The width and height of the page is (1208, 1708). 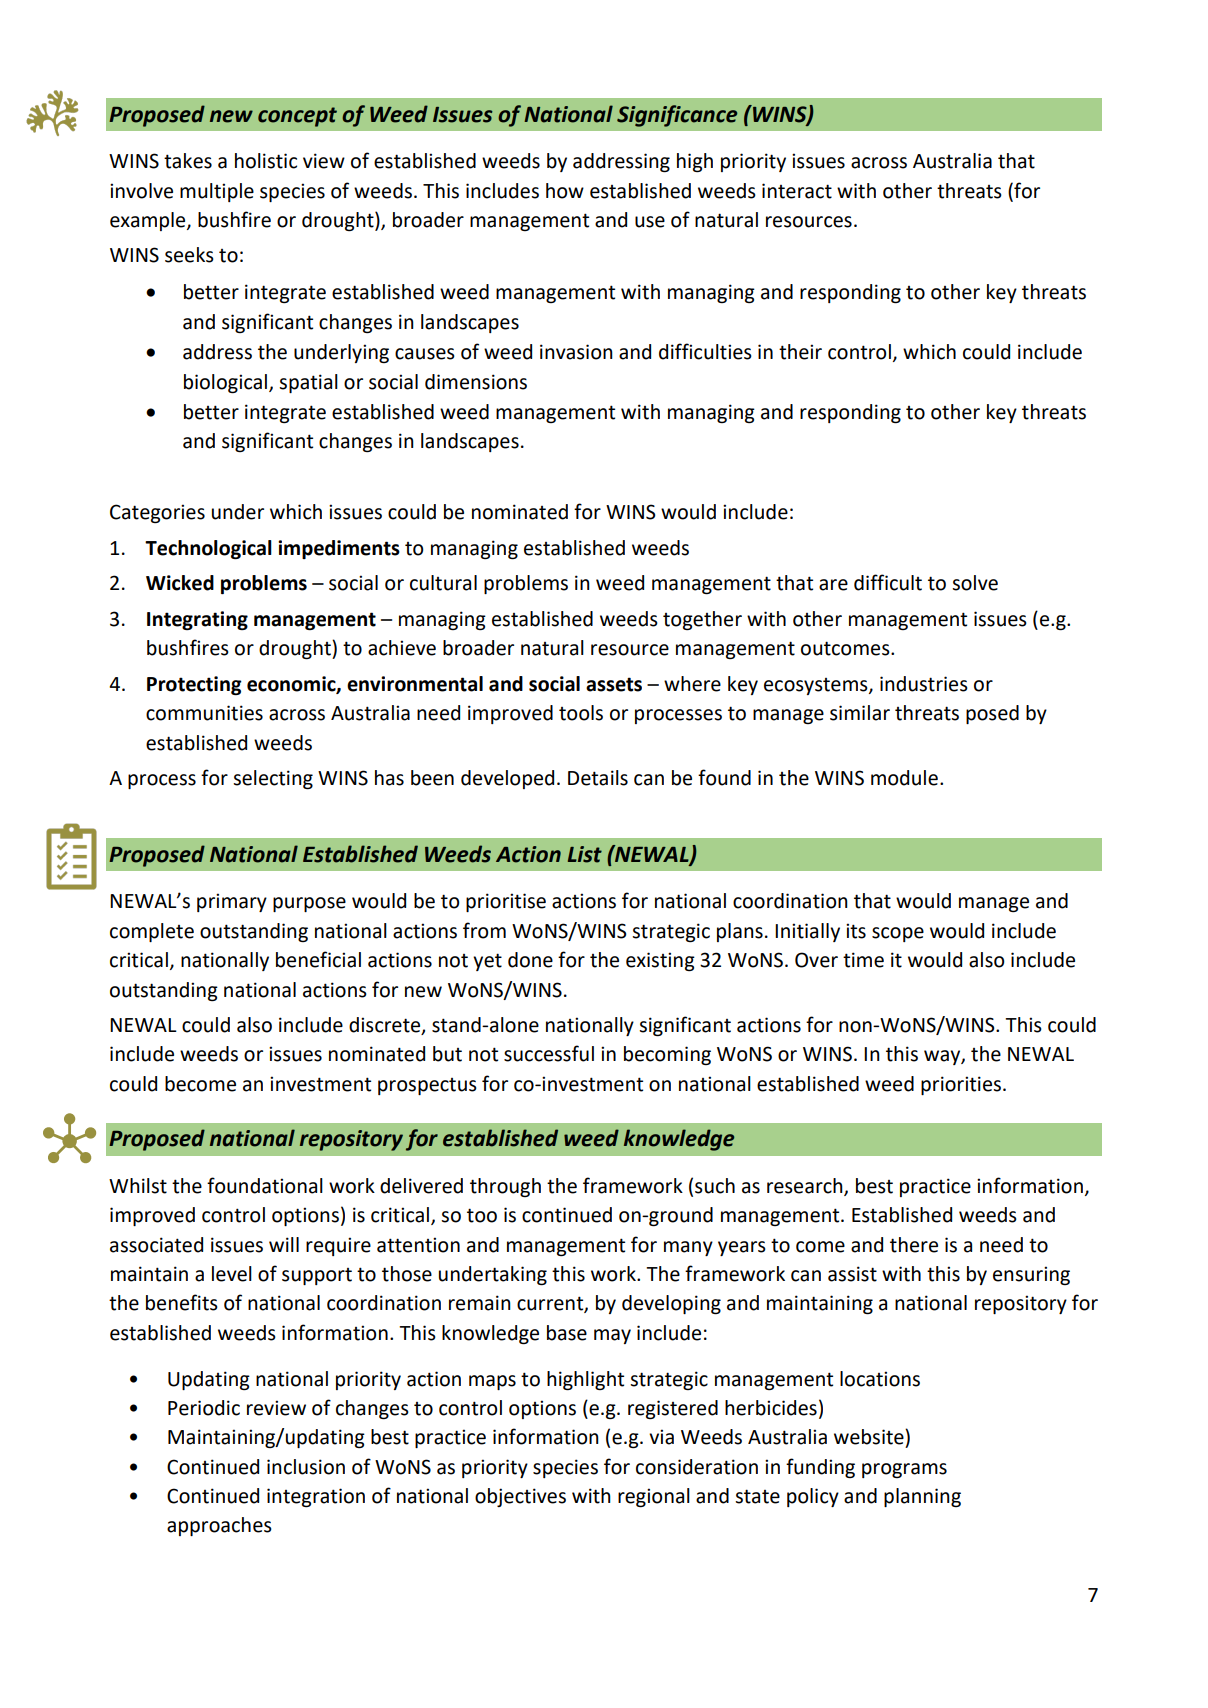 What do you see at coordinates (138, 1186) in the page?
I see `Whilst` at bounding box center [138, 1186].
